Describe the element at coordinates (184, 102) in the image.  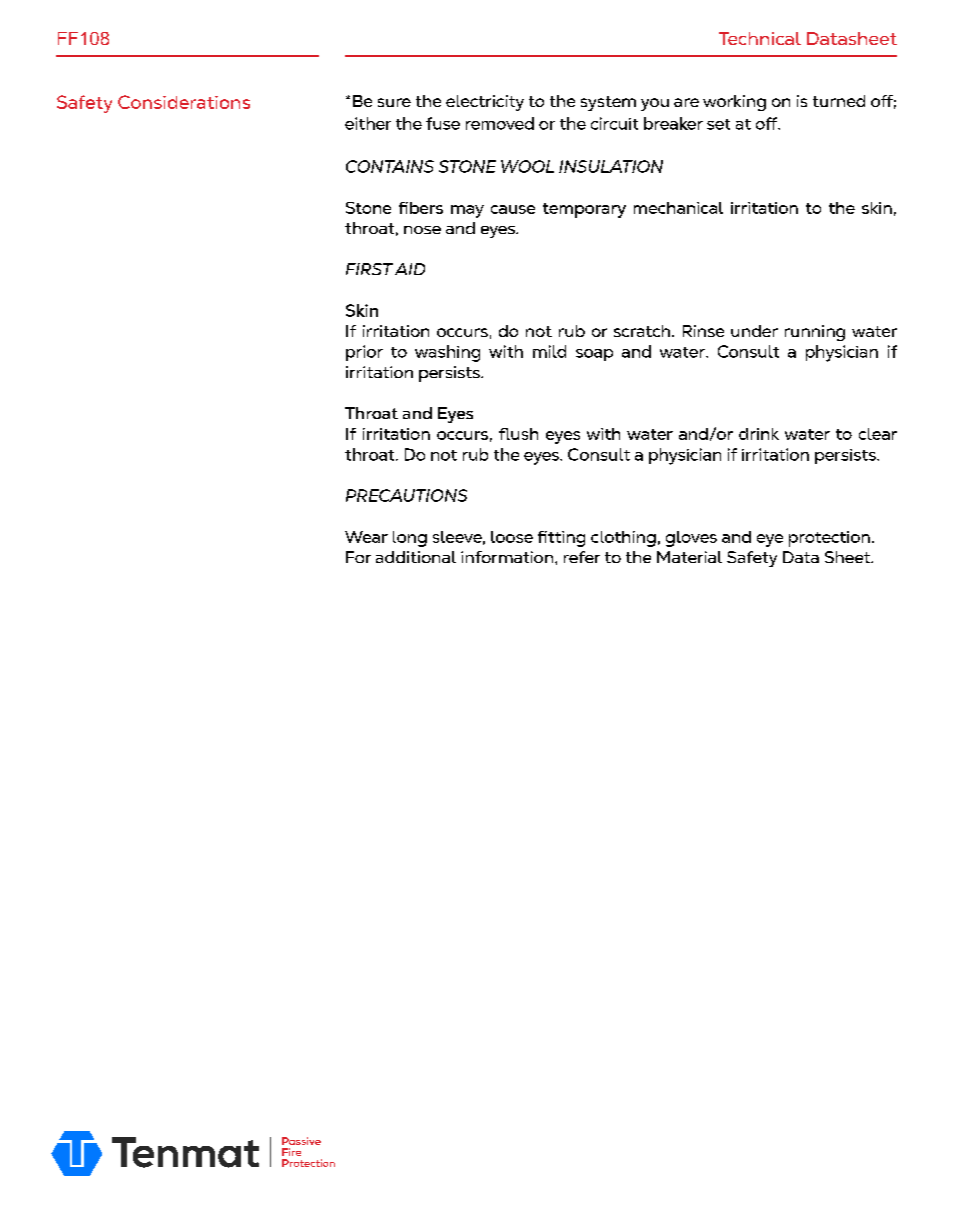
I see `Considerations` at that location.
